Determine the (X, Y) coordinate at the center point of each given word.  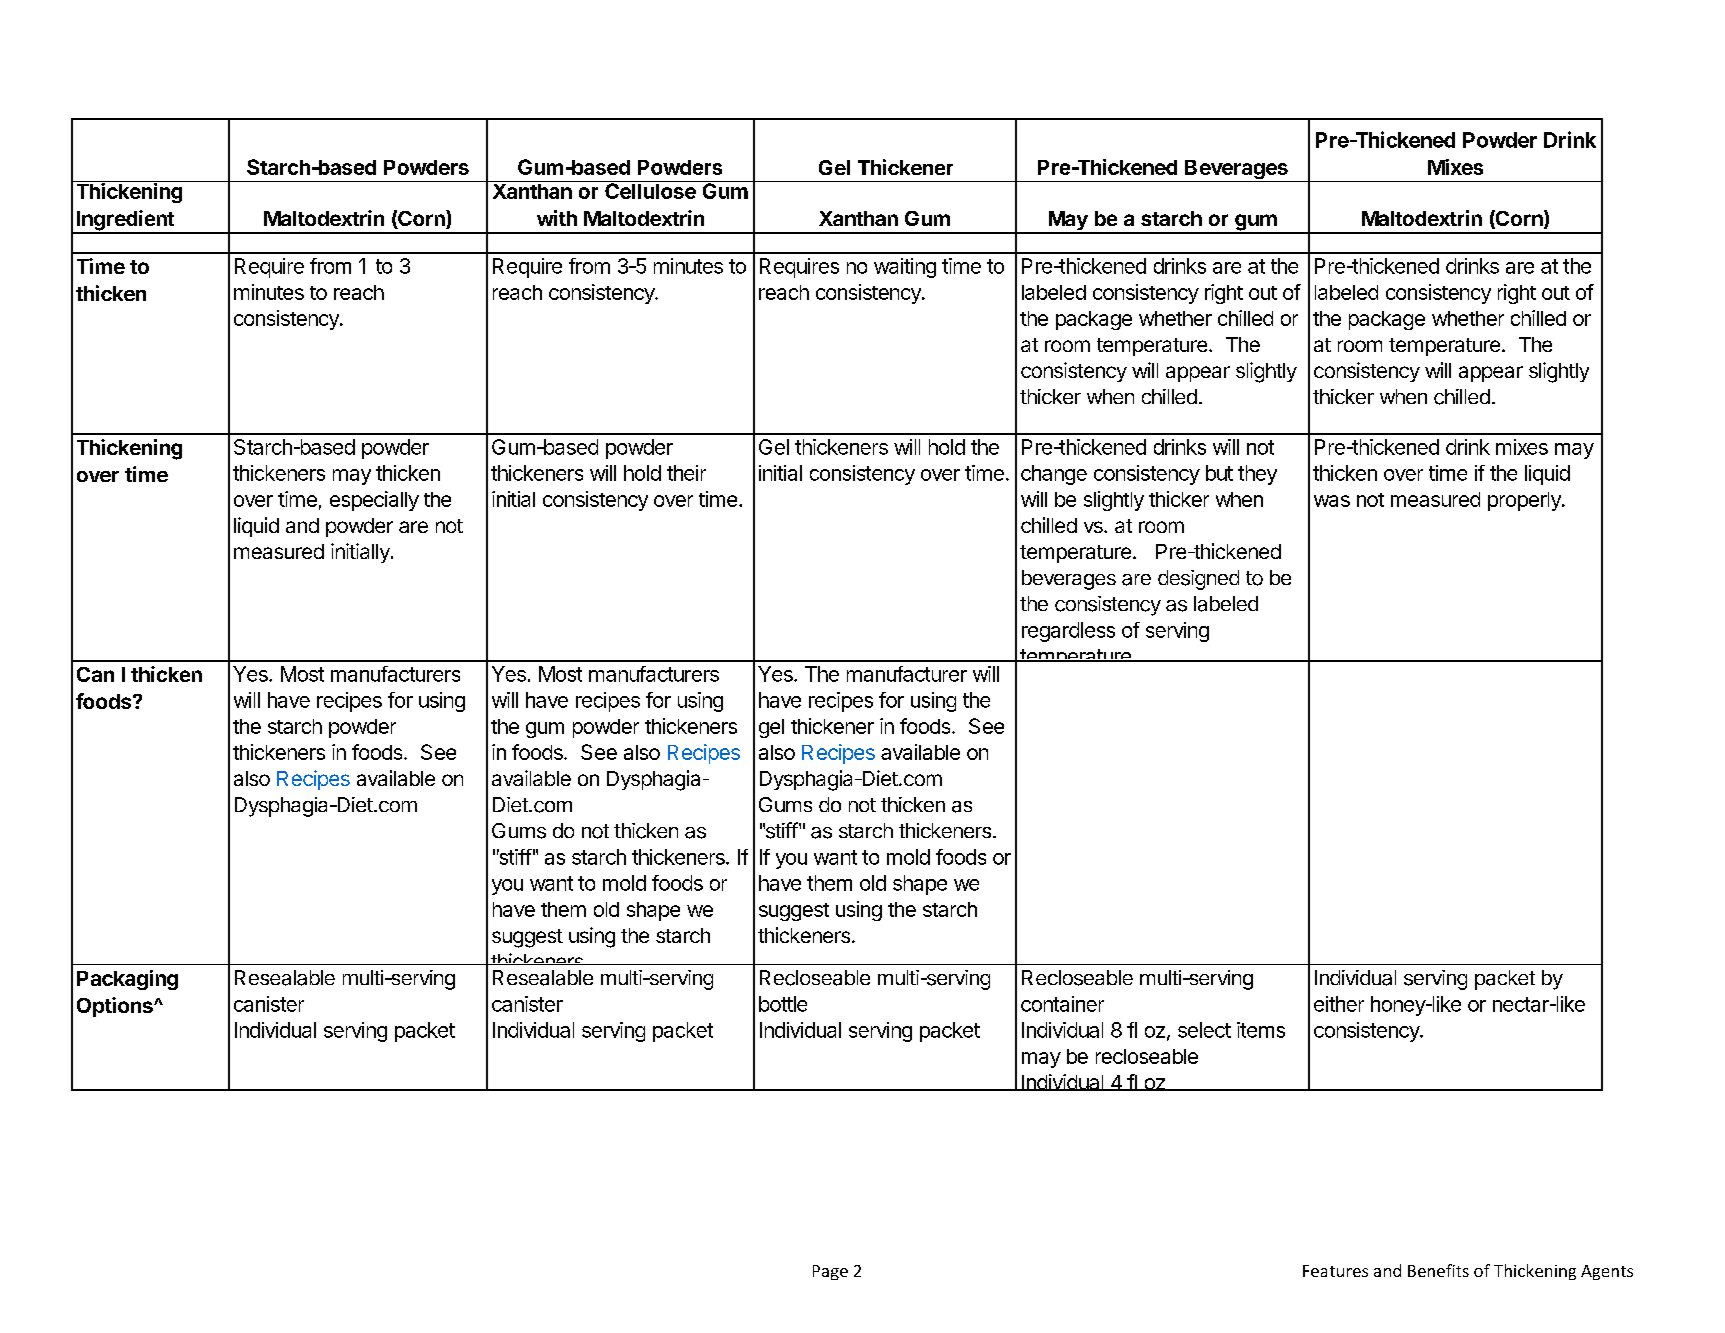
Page (830, 1272)
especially (374, 501)
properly (1525, 501)
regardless (1068, 632)
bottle (783, 1004)
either (1339, 1004)
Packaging (127, 980)
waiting (905, 268)
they (1257, 475)
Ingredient (125, 221)
